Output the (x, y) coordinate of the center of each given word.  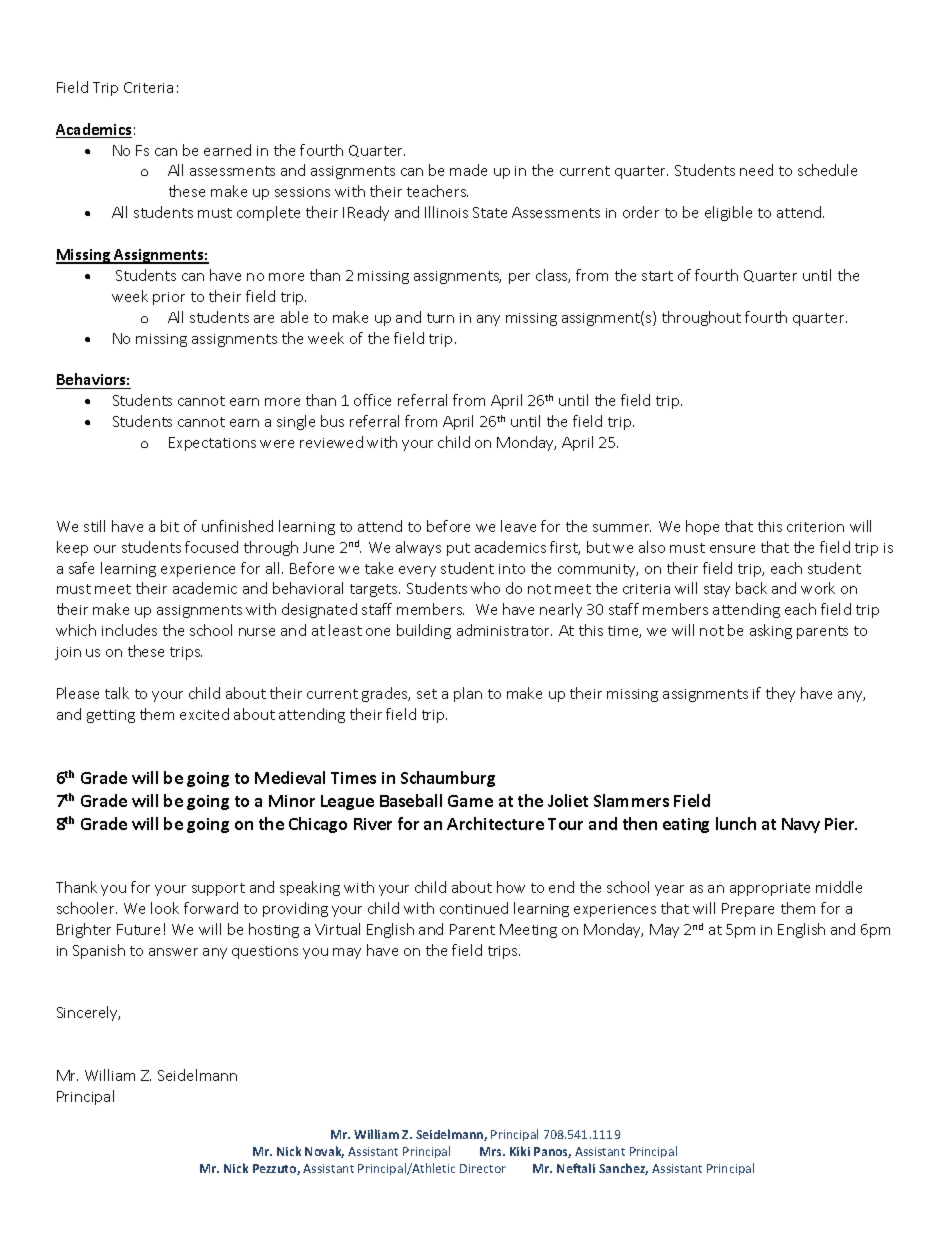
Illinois (446, 212)
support (218, 889)
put (458, 549)
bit (170, 526)
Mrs (492, 1151)
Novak (324, 1152)
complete (268, 213)
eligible (728, 213)
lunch (736, 823)
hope (702, 527)
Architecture (495, 823)
